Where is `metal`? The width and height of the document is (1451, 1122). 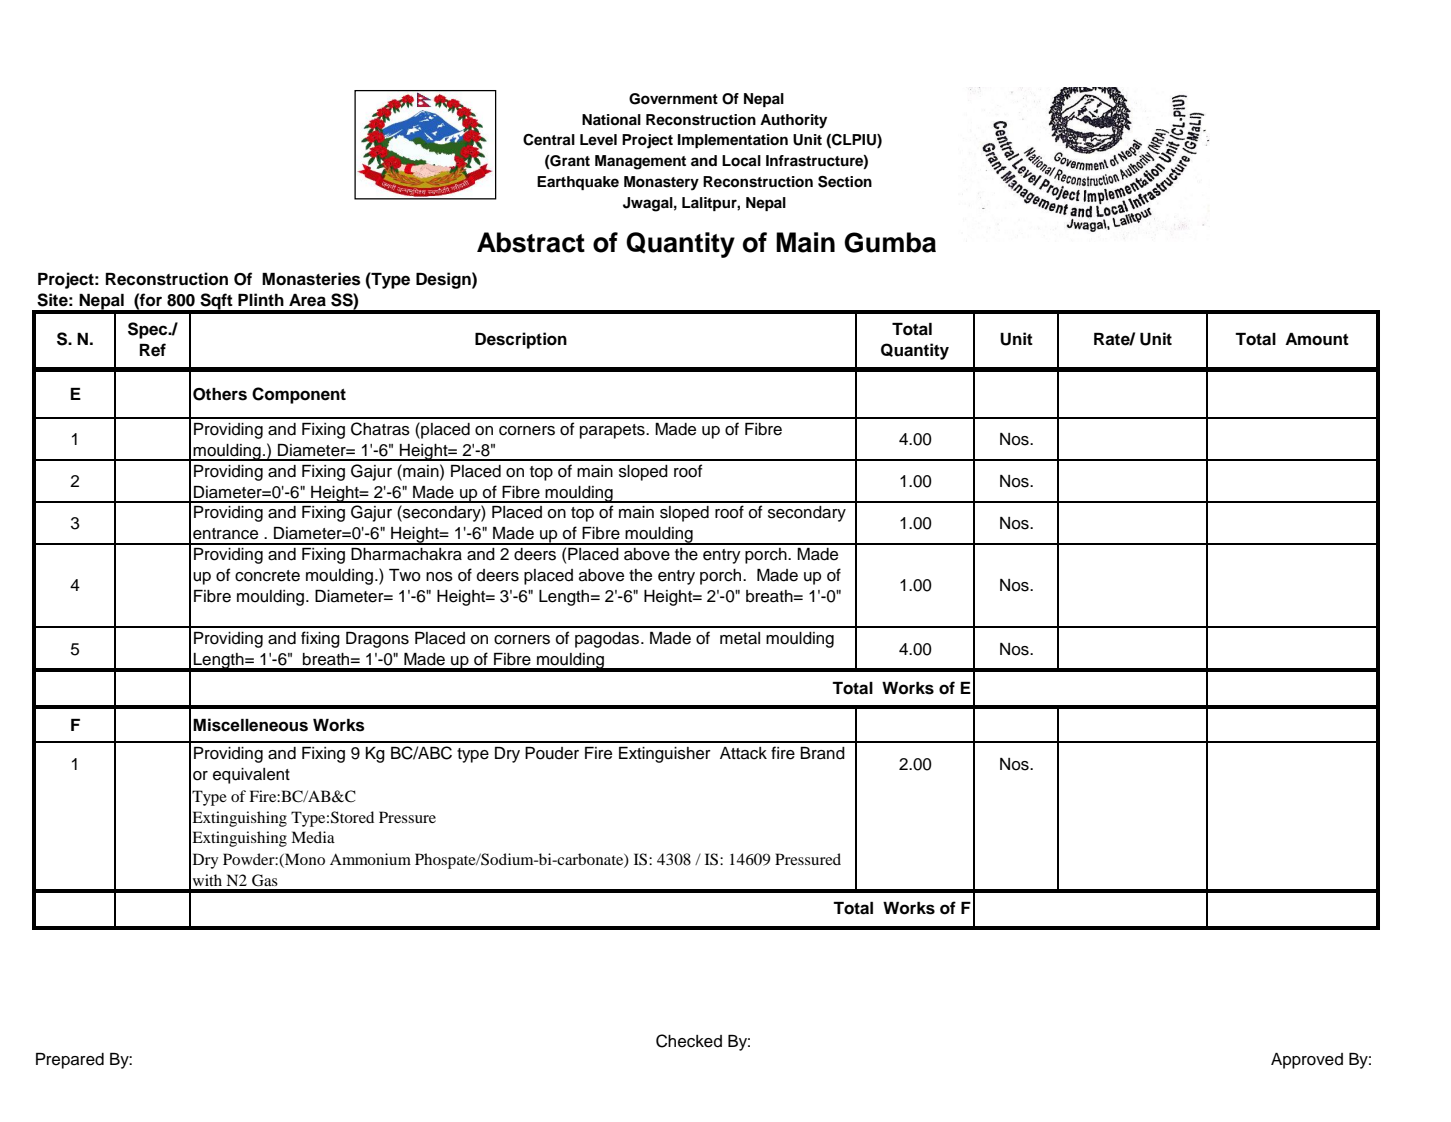
metal is located at coordinates (740, 638).
